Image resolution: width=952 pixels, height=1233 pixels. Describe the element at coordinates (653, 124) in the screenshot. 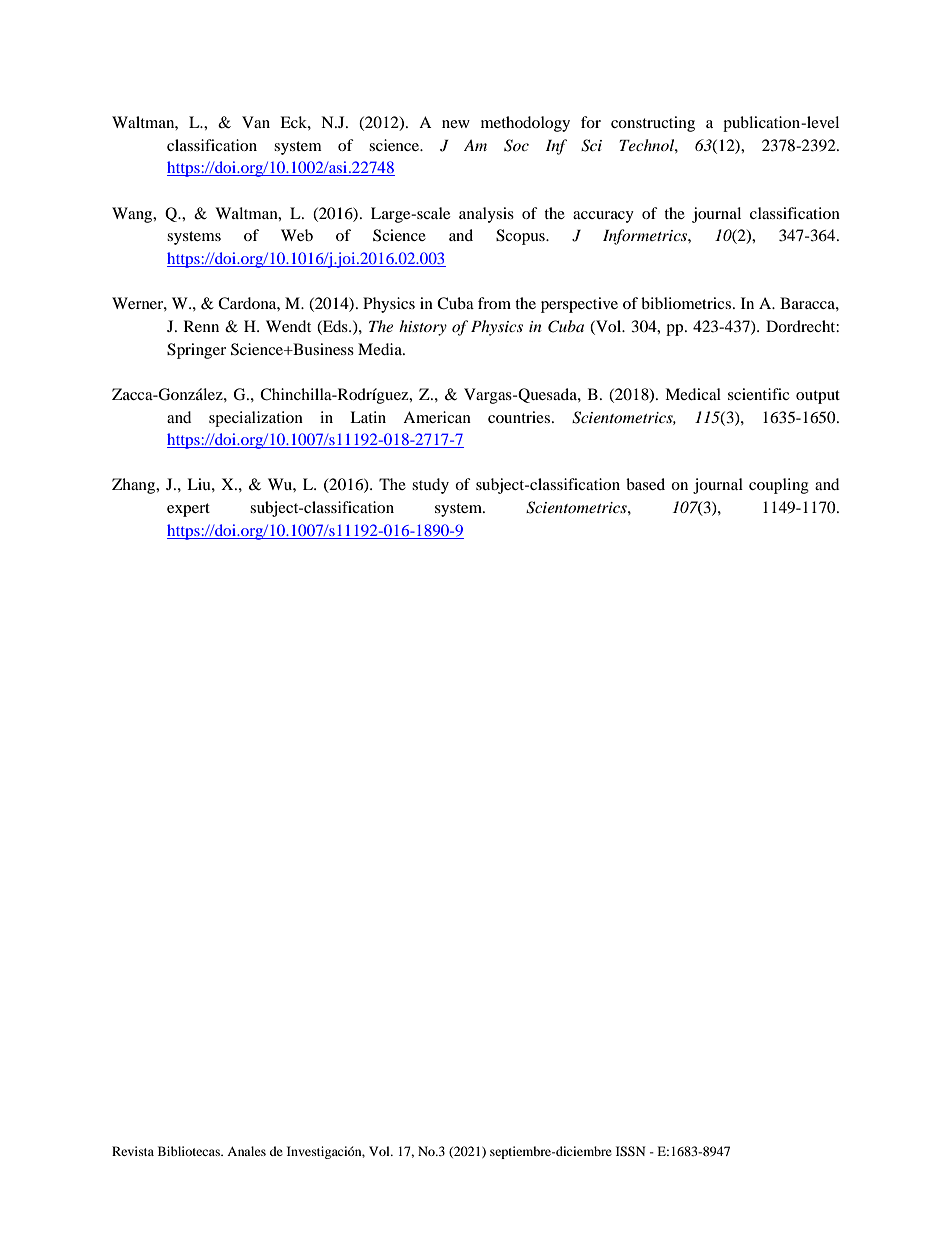

I see `constructing` at that location.
